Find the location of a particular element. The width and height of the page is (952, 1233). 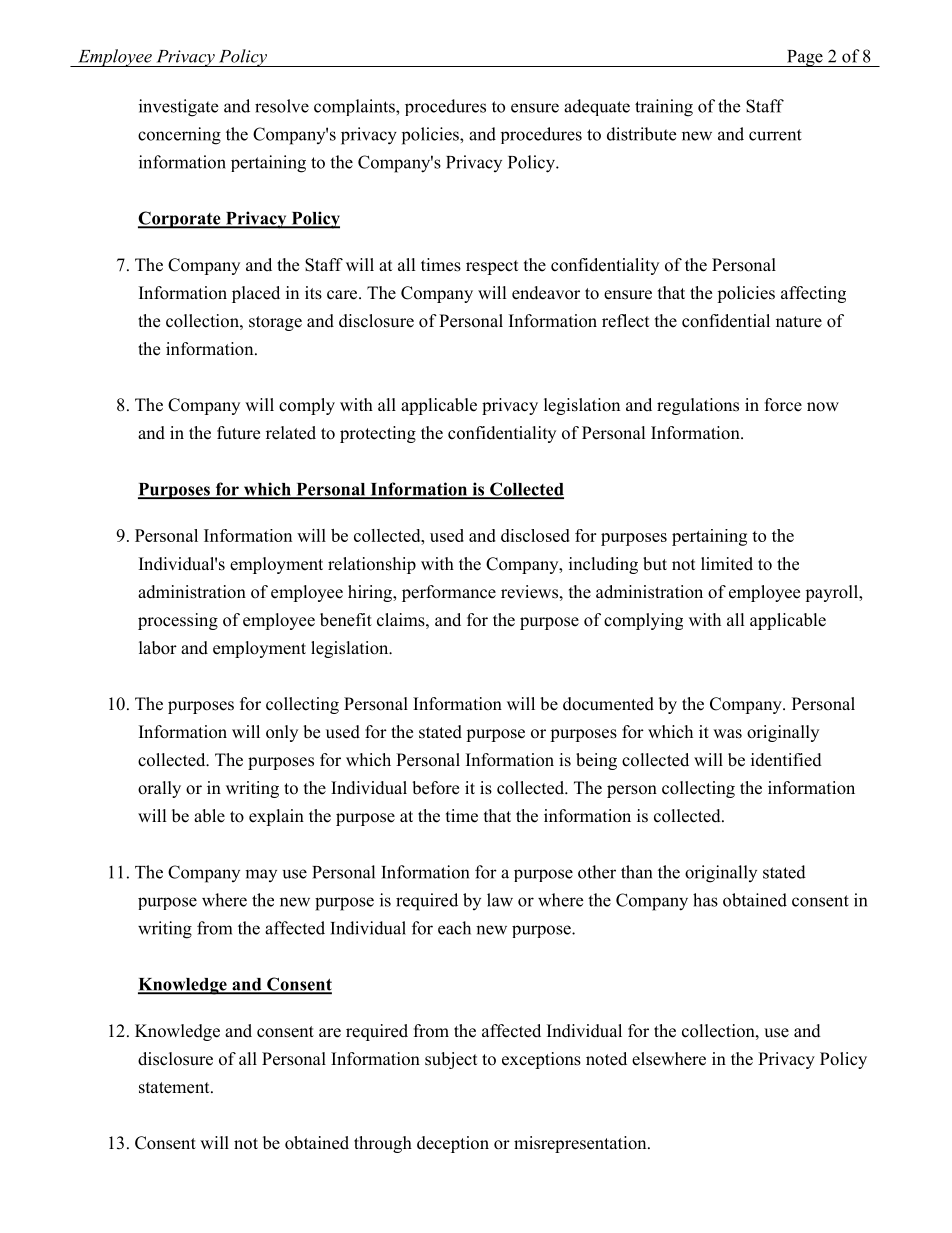

deception is located at coordinates (453, 1144).
